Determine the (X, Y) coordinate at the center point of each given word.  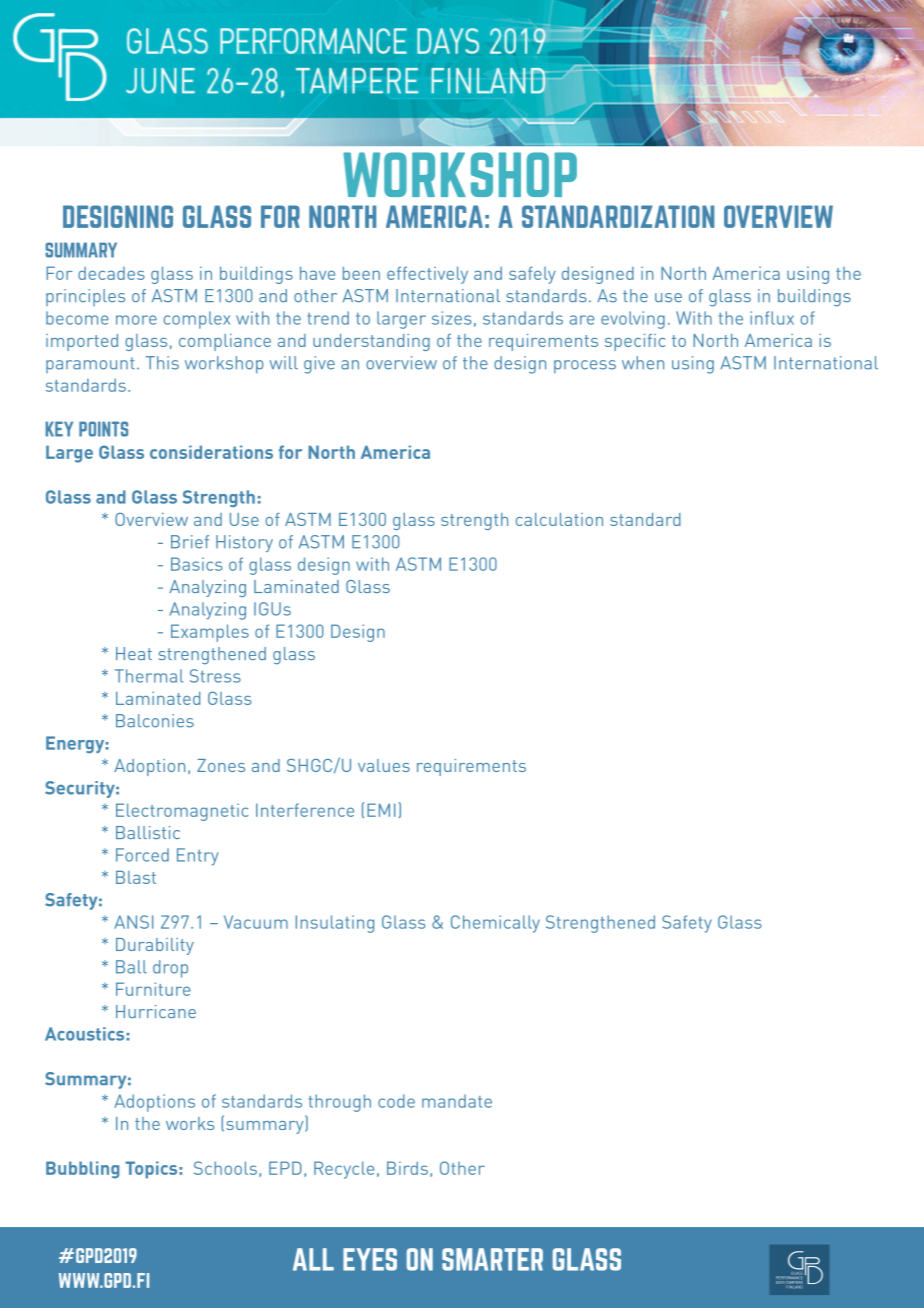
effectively (427, 275)
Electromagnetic (182, 812)
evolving (633, 320)
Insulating (335, 924)
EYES (370, 1259)
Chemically (495, 924)
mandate (457, 1101)
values (384, 765)
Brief (190, 542)
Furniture (153, 989)
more (136, 320)
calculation (559, 519)
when (643, 363)
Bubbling (82, 1170)
